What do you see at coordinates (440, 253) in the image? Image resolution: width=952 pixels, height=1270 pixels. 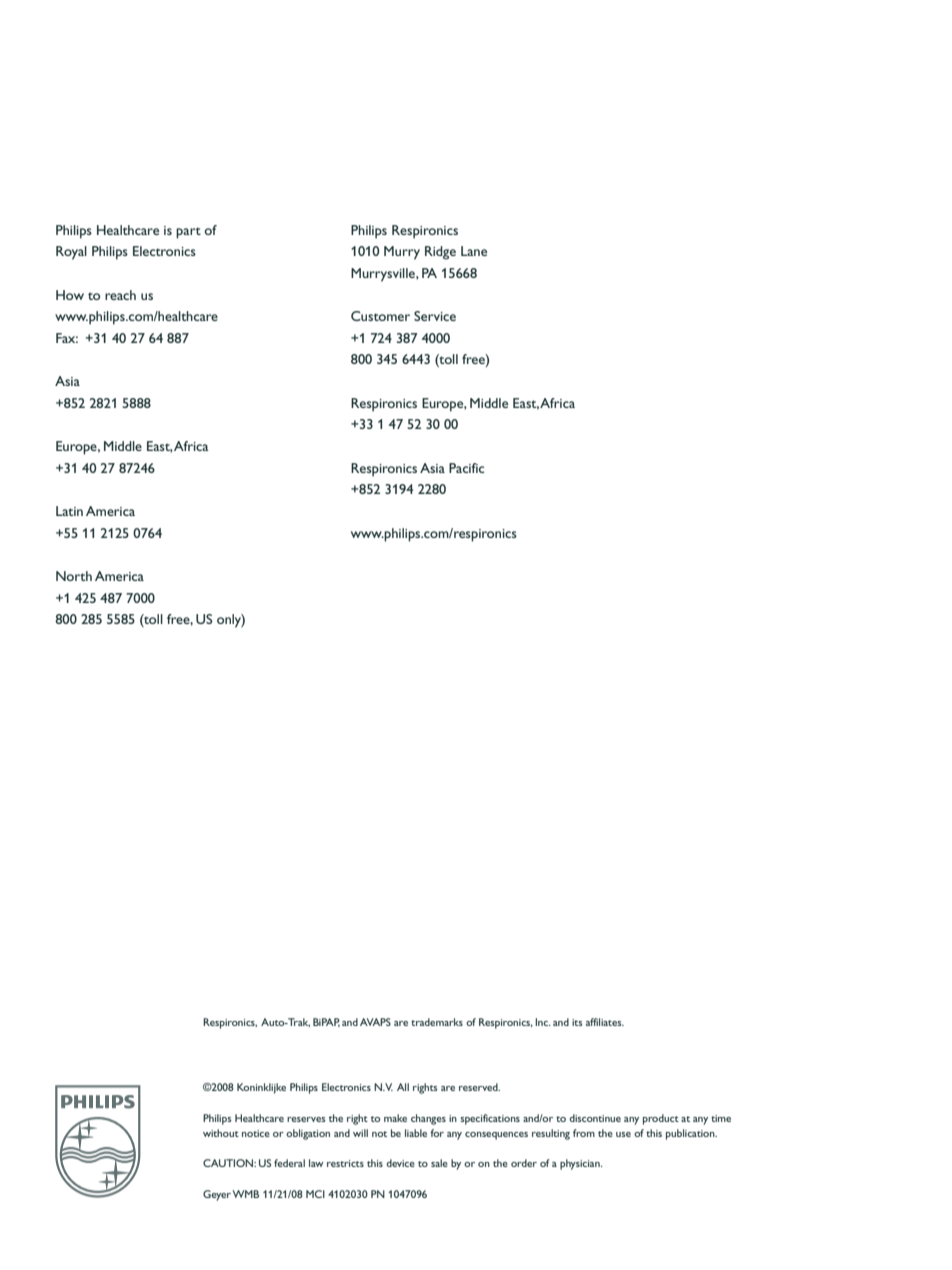 I see `Ridge` at bounding box center [440, 253].
